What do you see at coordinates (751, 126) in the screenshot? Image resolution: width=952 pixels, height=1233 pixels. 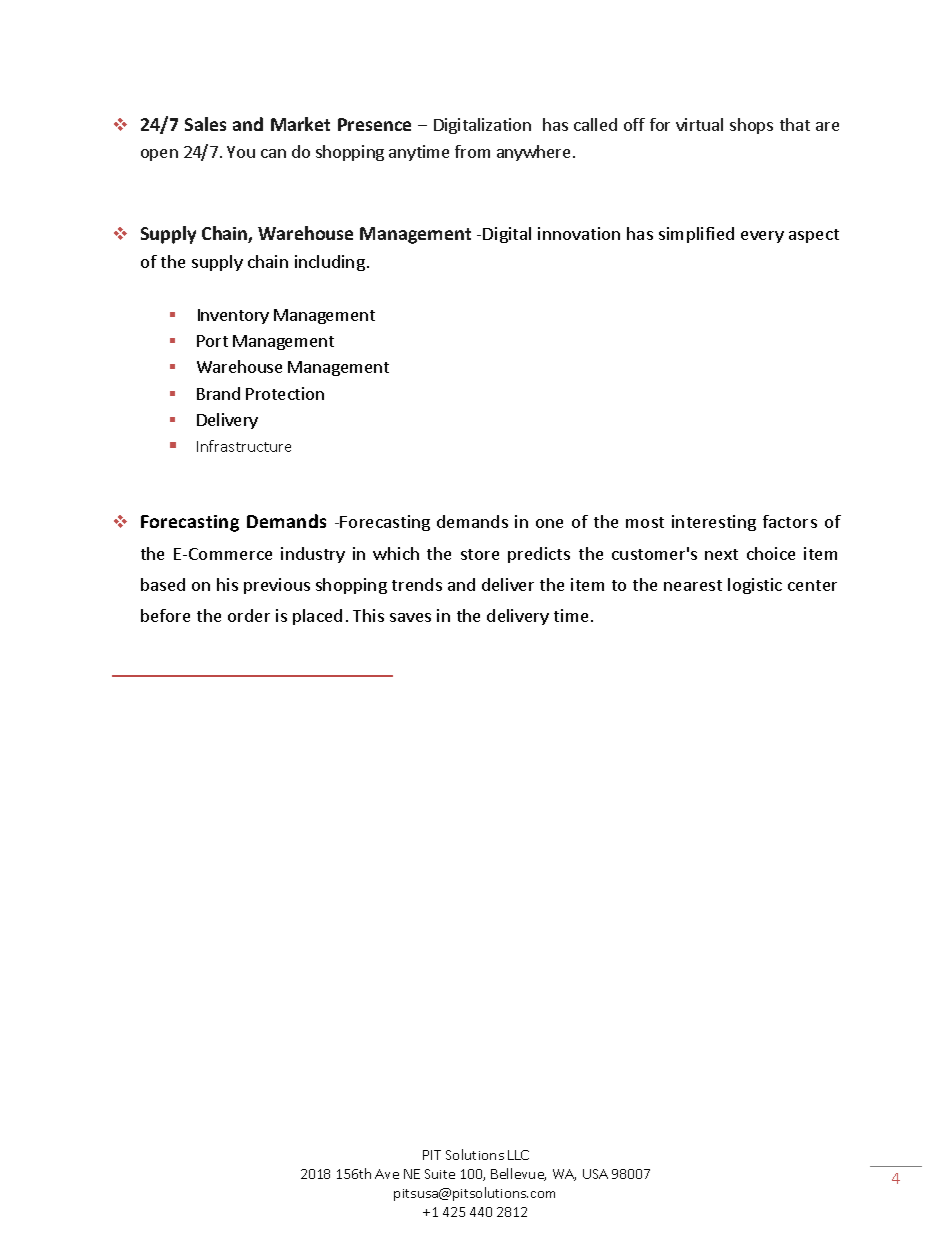 I see `shops` at bounding box center [751, 126].
